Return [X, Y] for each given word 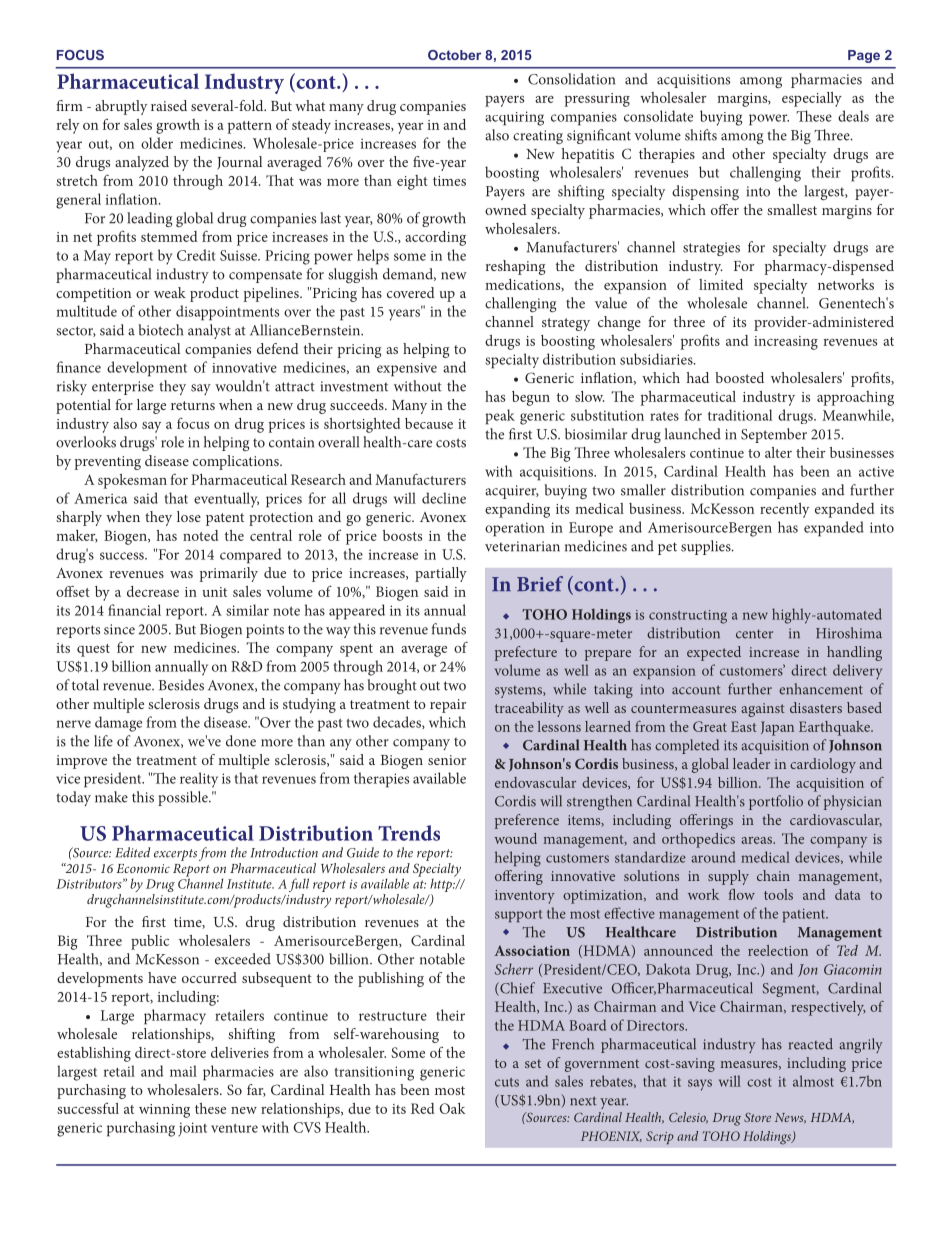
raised [169, 105]
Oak [452, 1108]
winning [164, 1111]
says [700, 1085]
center [754, 634]
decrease [153, 591]
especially [812, 99]
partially [441, 574]
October [454, 55]
